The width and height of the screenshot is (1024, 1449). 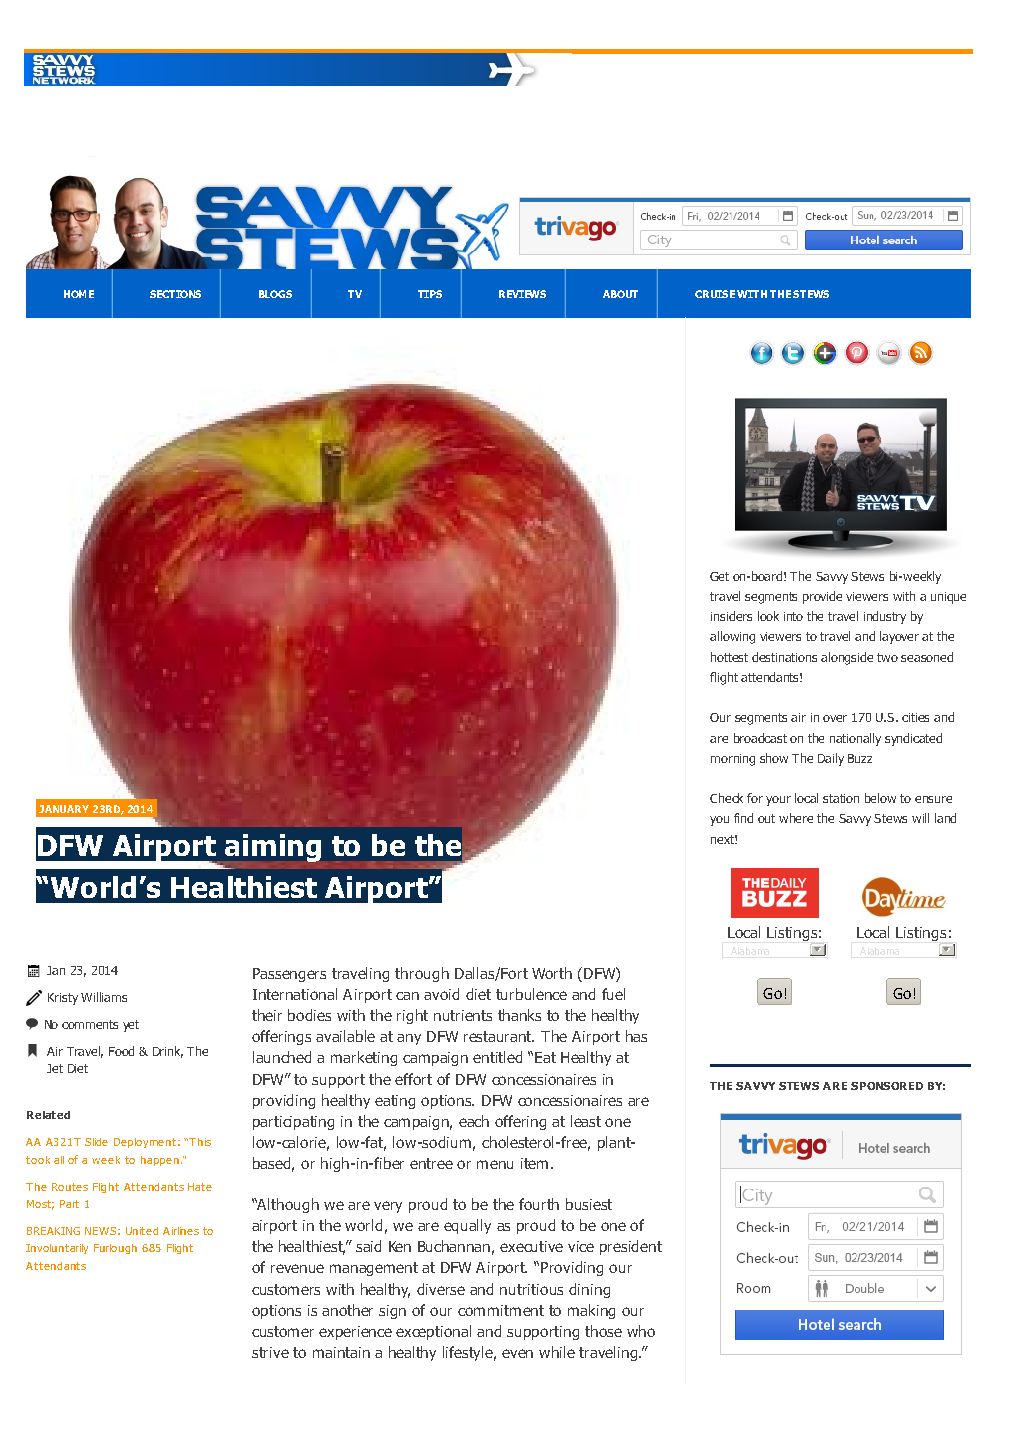 I want to click on JANUARY, so click(x=64, y=809).
